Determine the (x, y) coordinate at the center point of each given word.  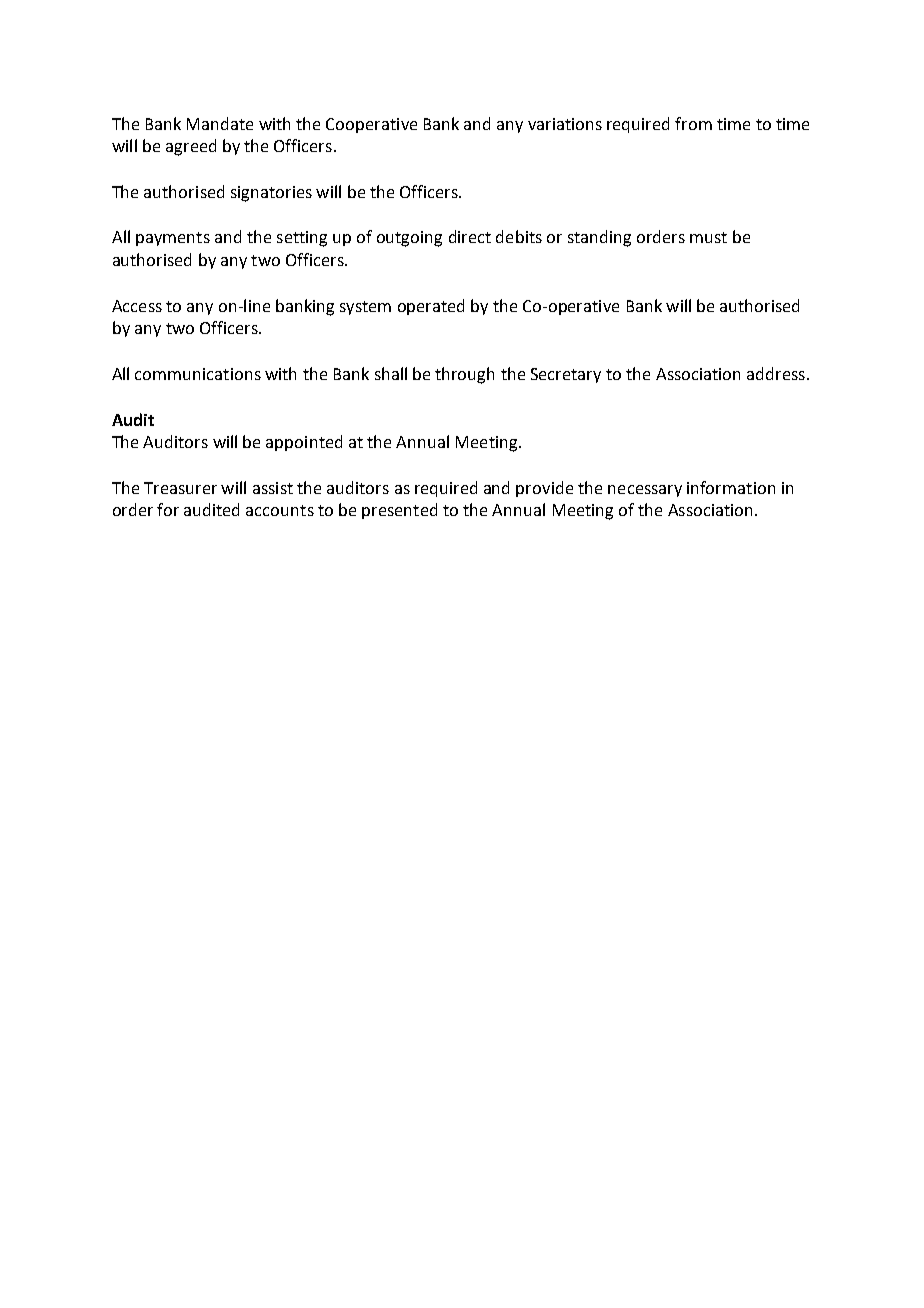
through (464, 375)
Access (137, 306)
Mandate (220, 123)
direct (470, 236)
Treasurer (180, 488)
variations (565, 124)
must (708, 237)
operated (431, 307)
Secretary (566, 375)
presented (399, 511)
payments (173, 239)
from (693, 123)
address (776, 373)
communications (198, 374)
